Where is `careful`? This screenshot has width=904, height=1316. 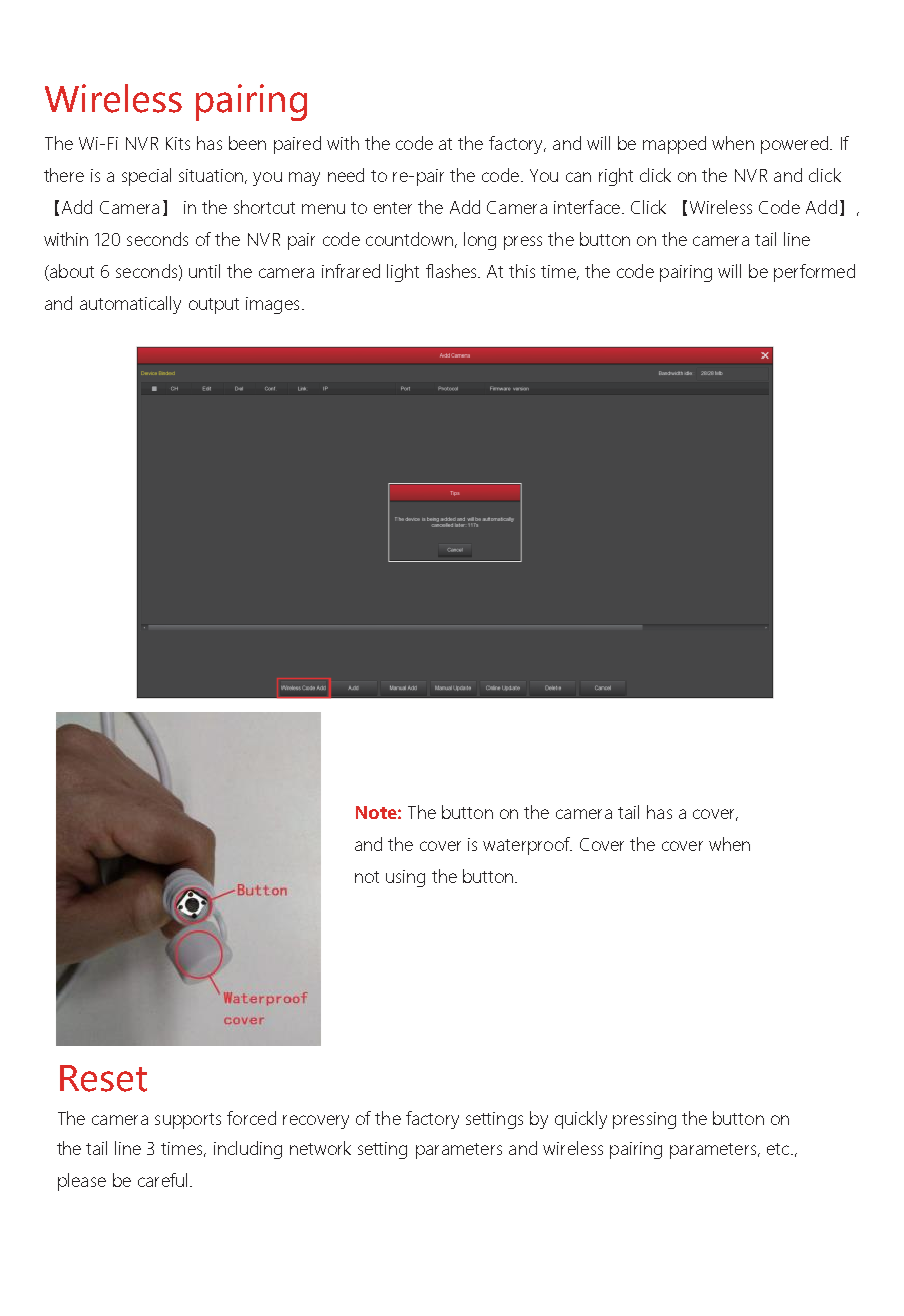
careful is located at coordinates (162, 1180).
